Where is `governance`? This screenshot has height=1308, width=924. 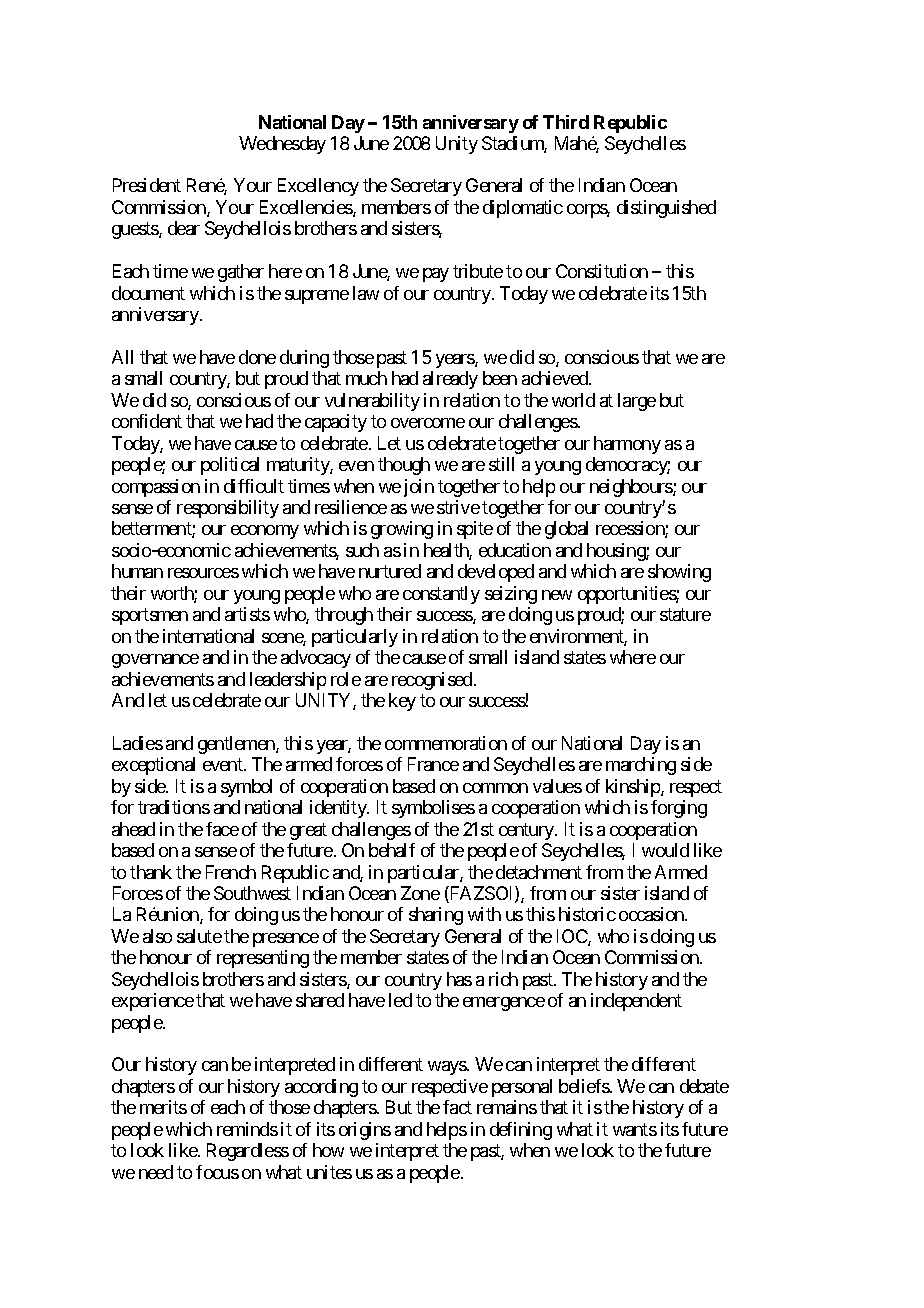 governance is located at coordinates (155, 661).
